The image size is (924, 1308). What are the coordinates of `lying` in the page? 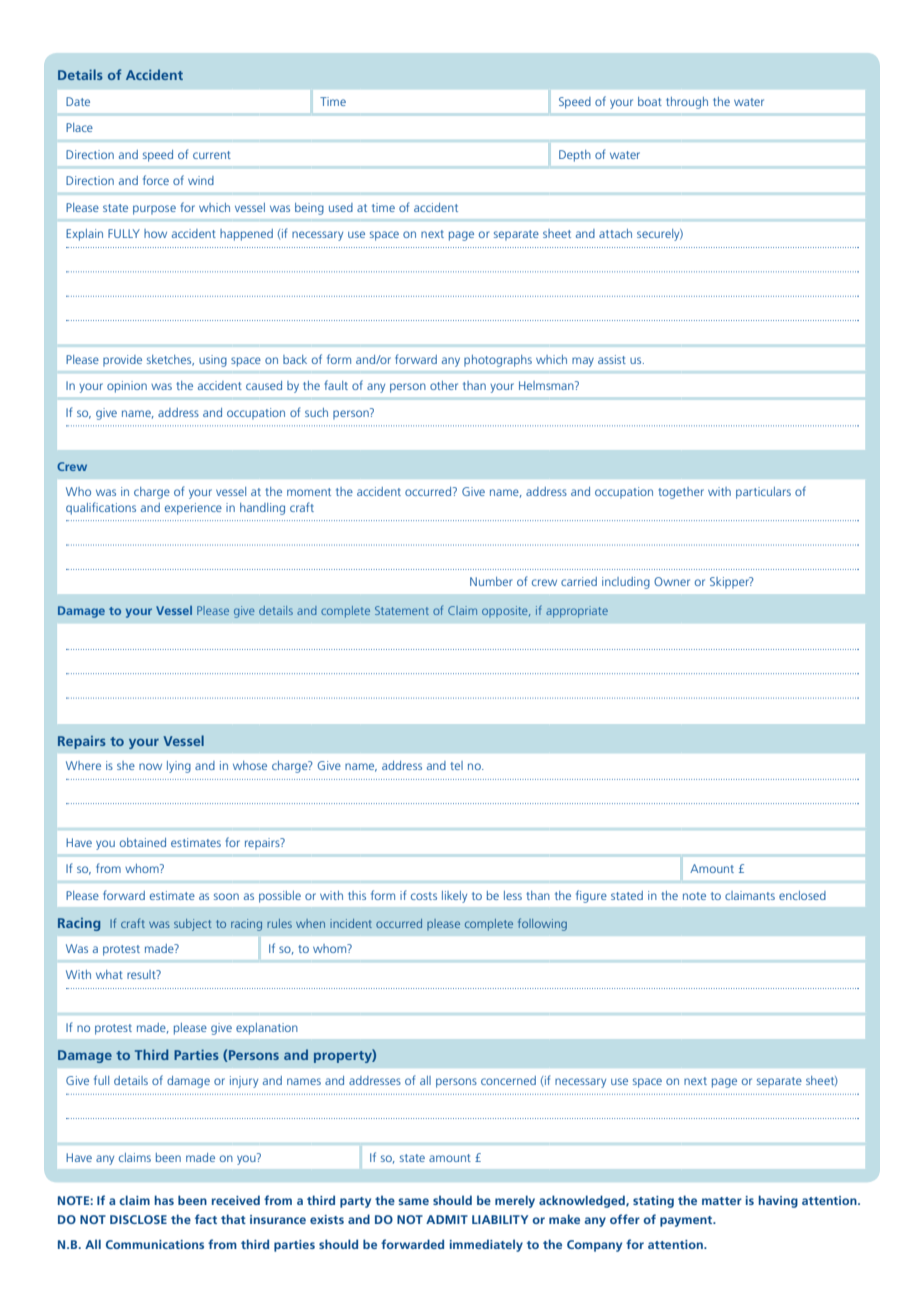 It's located at (179, 767).
